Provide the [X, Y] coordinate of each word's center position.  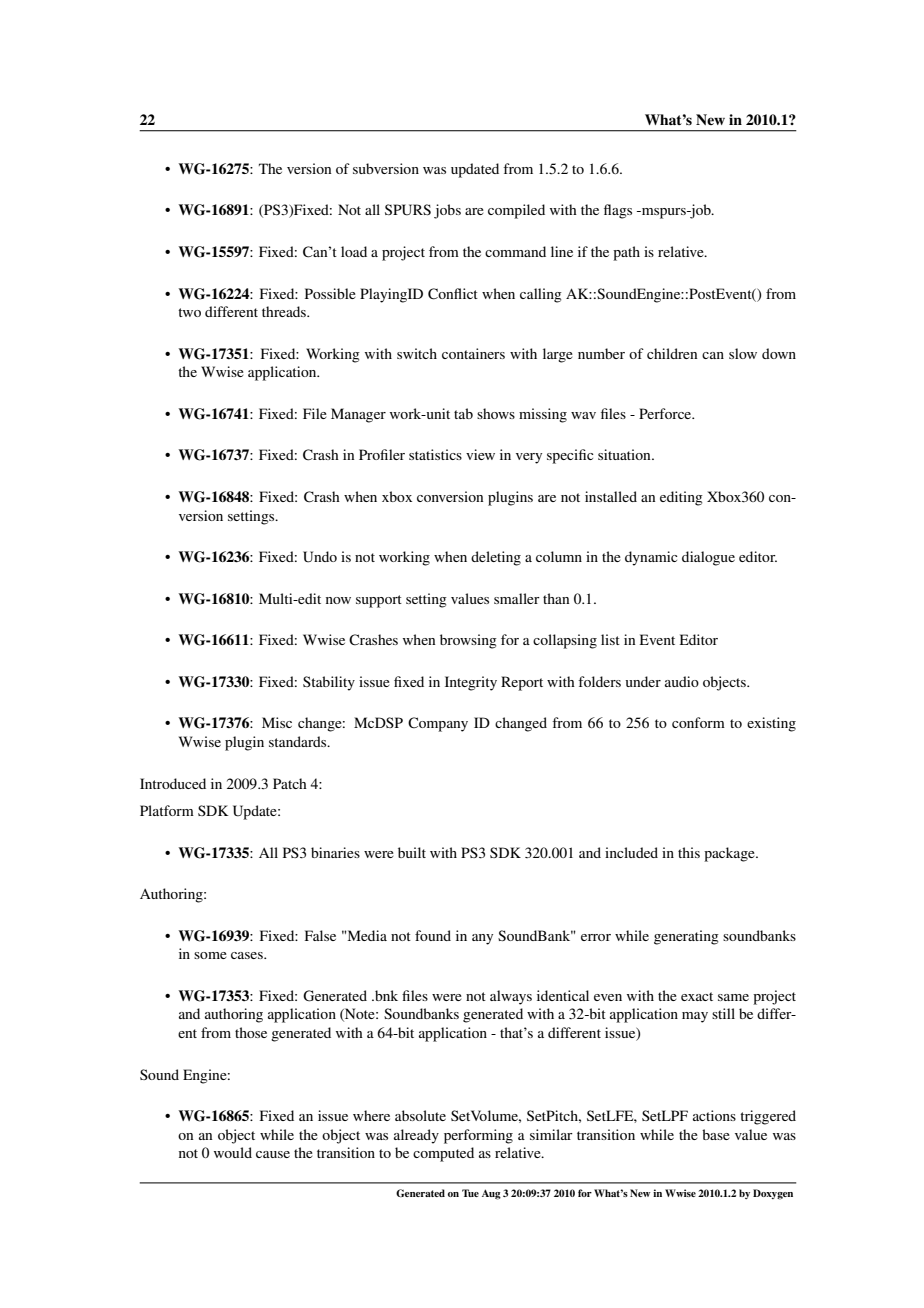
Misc [277, 722]
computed [443, 1154]
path [626, 253]
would [233, 1152]
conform [698, 722]
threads [285, 311]
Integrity [471, 683]
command [515, 251]
